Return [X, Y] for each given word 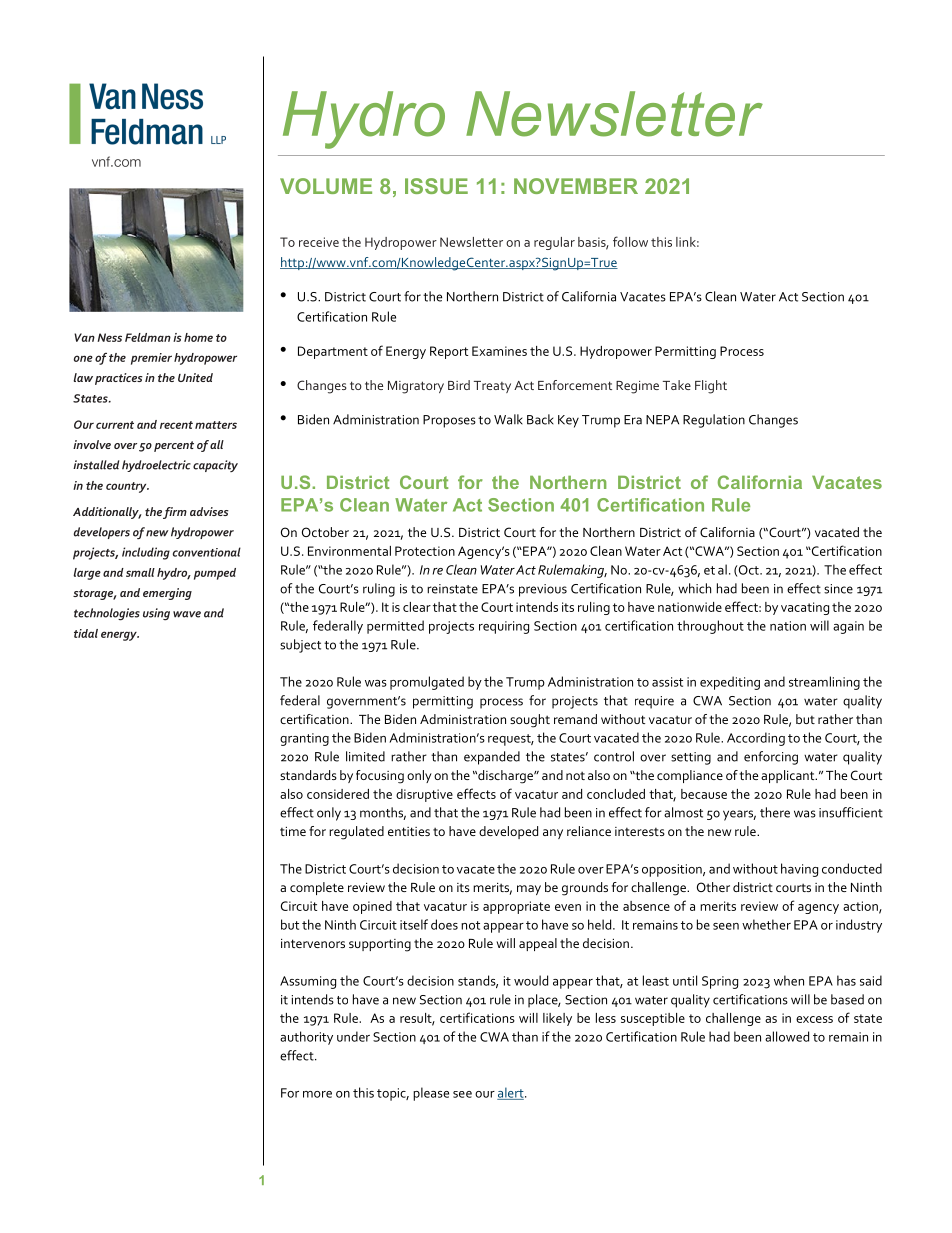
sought [530, 721]
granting [304, 739]
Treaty [492, 387]
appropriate [516, 907]
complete [317, 888]
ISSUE [436, 186]
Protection [425, 551]
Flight [711, 387]
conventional [207, 552]
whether [766, 924]
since [838, 589]
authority [306, 1038]
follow [630, 241]
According [756, 739]
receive [319, 242]
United [195, 377]
